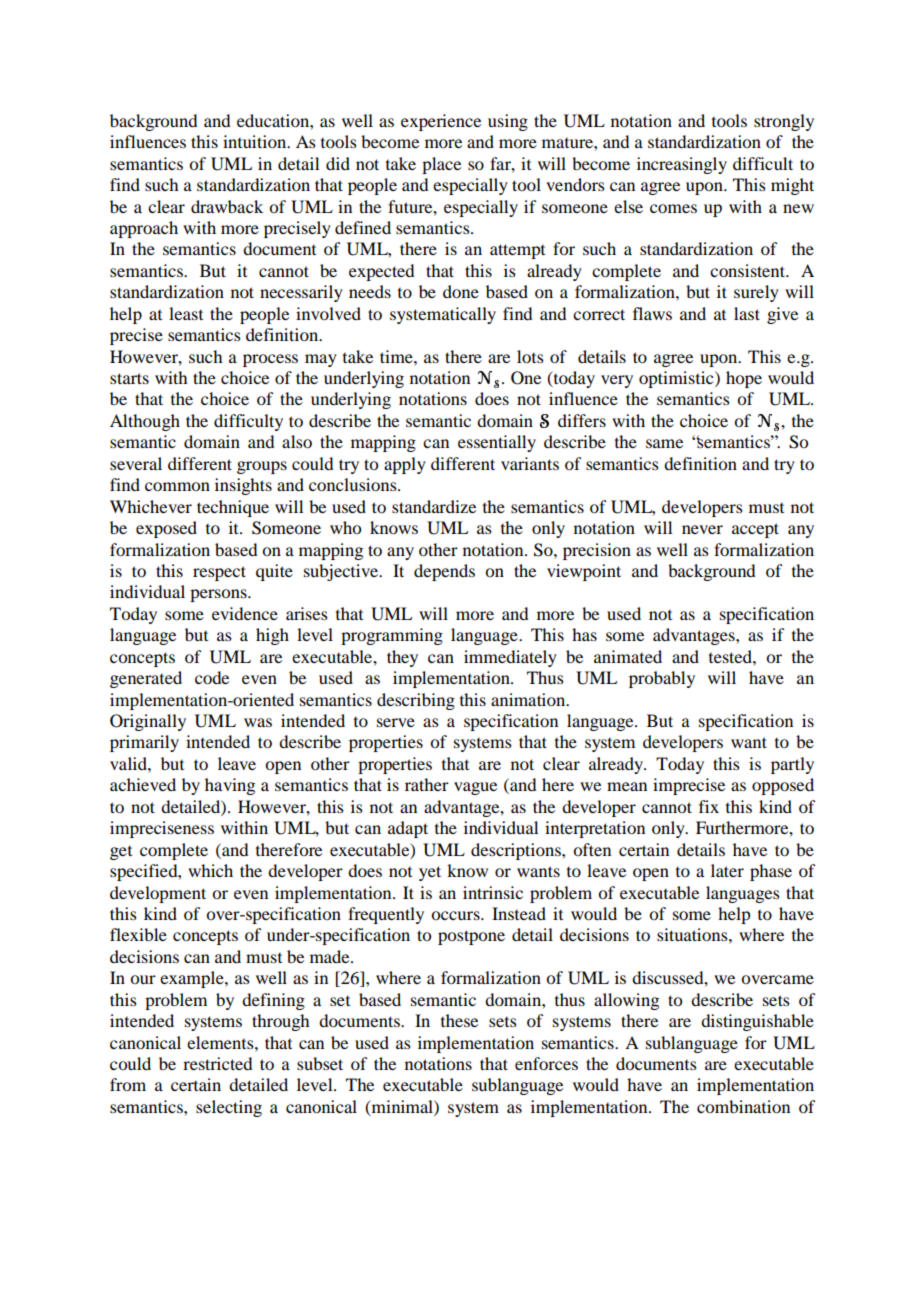  Describe the element at coordinates (217, 1063) in the screenshot. I see `restricted` at that location.
